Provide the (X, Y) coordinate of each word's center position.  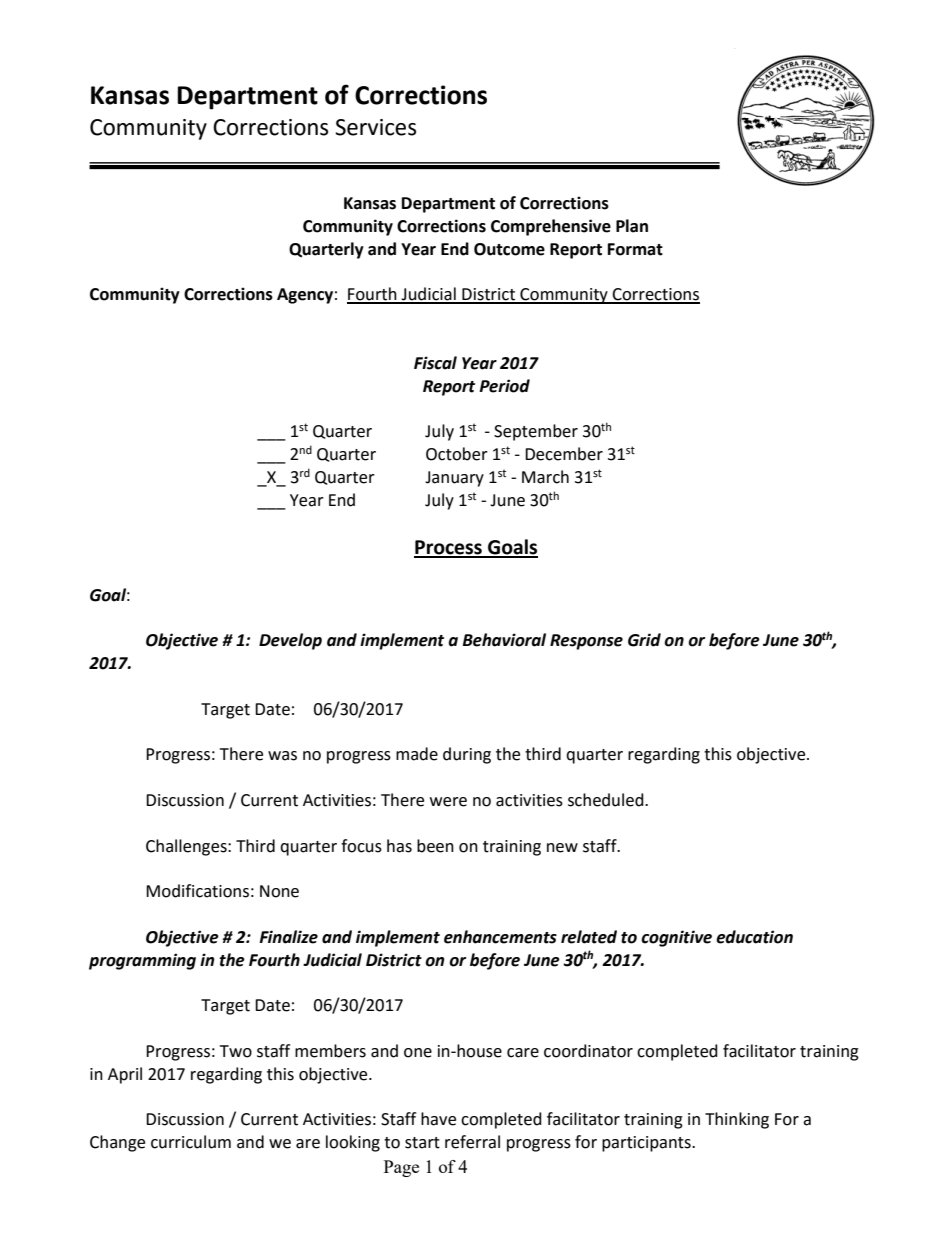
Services (375, 127)
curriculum (191, 1142)
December (564, 454)
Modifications (197, 891)
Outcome (509, 249)
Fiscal (435, 363)
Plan (632, 226)
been (435, 846)
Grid (644, 640)
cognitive (676, 938)
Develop (290, 641)
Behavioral (504, 640)
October (457, 454)
